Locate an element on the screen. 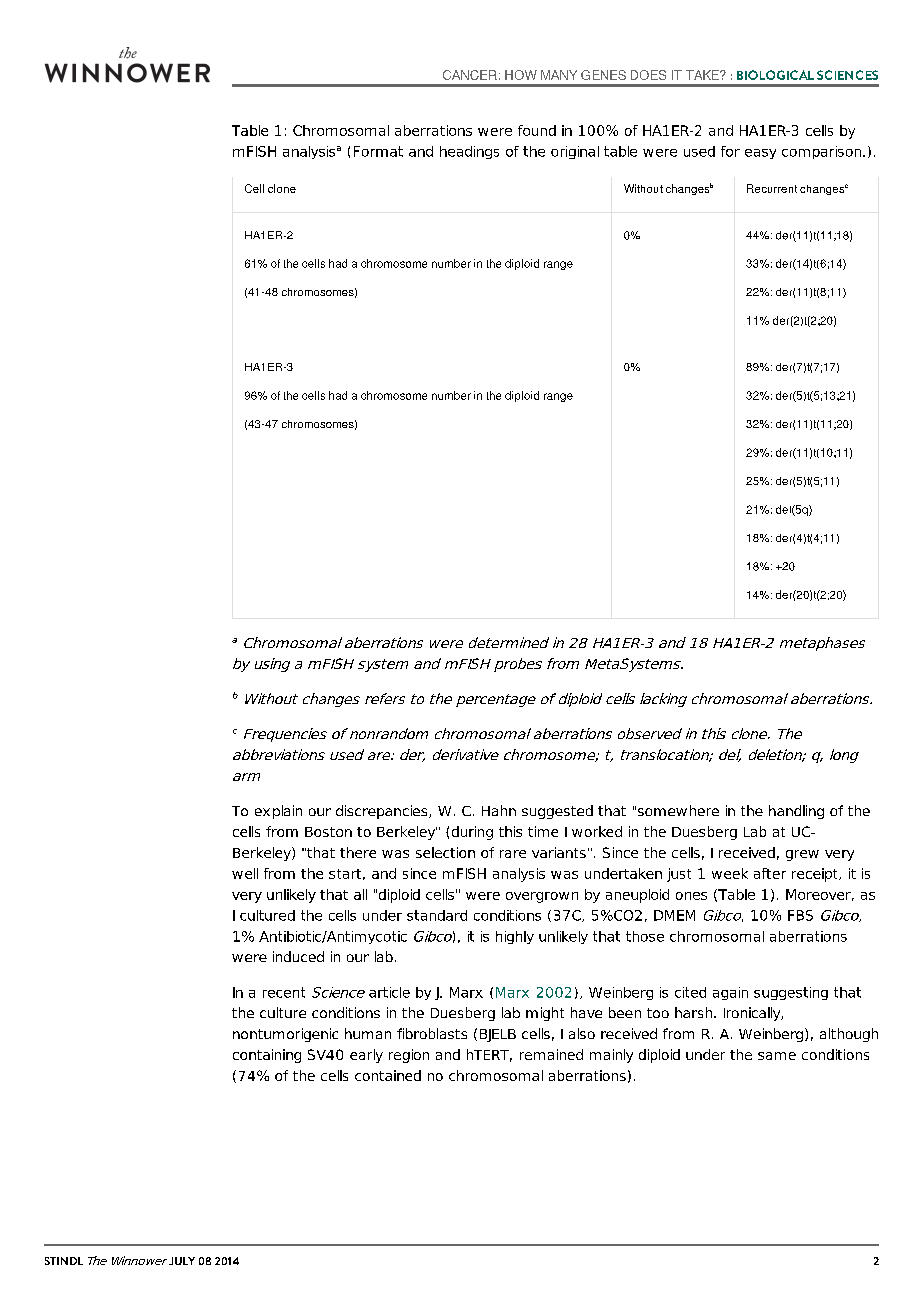 The height and width of the screenshot is (1308, 924). CANCER is located at coordinates (470, 75).
